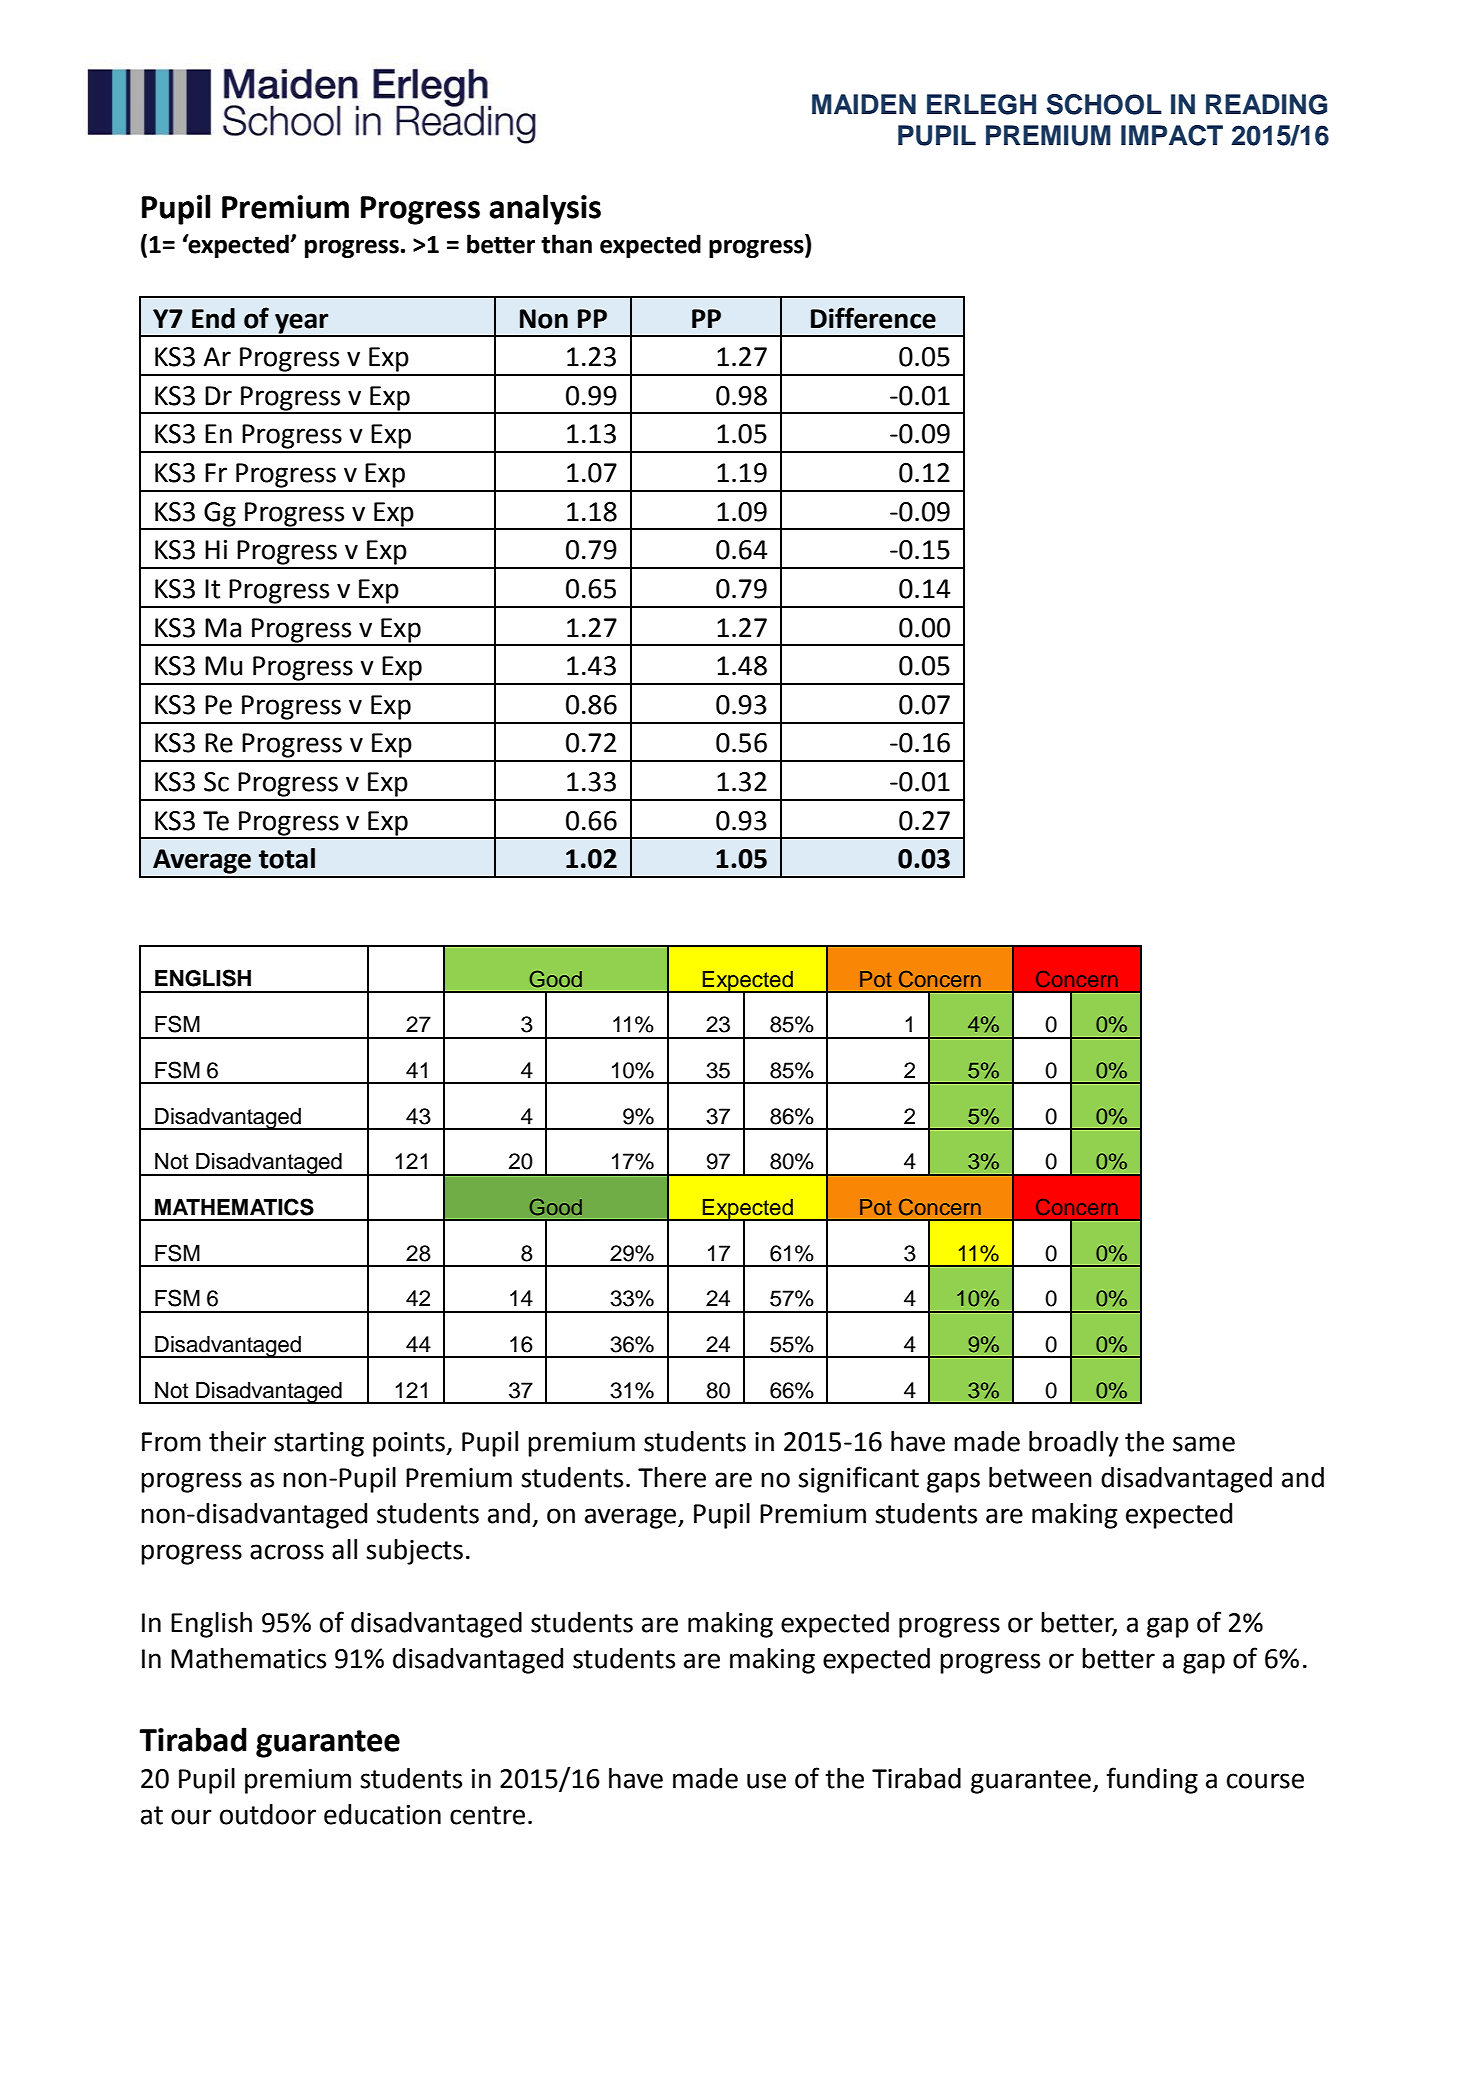 This image has width=1469, height=2078. Describe the element at coordinates (864, 104) in the image. I see `MAIDEN` at that location.
